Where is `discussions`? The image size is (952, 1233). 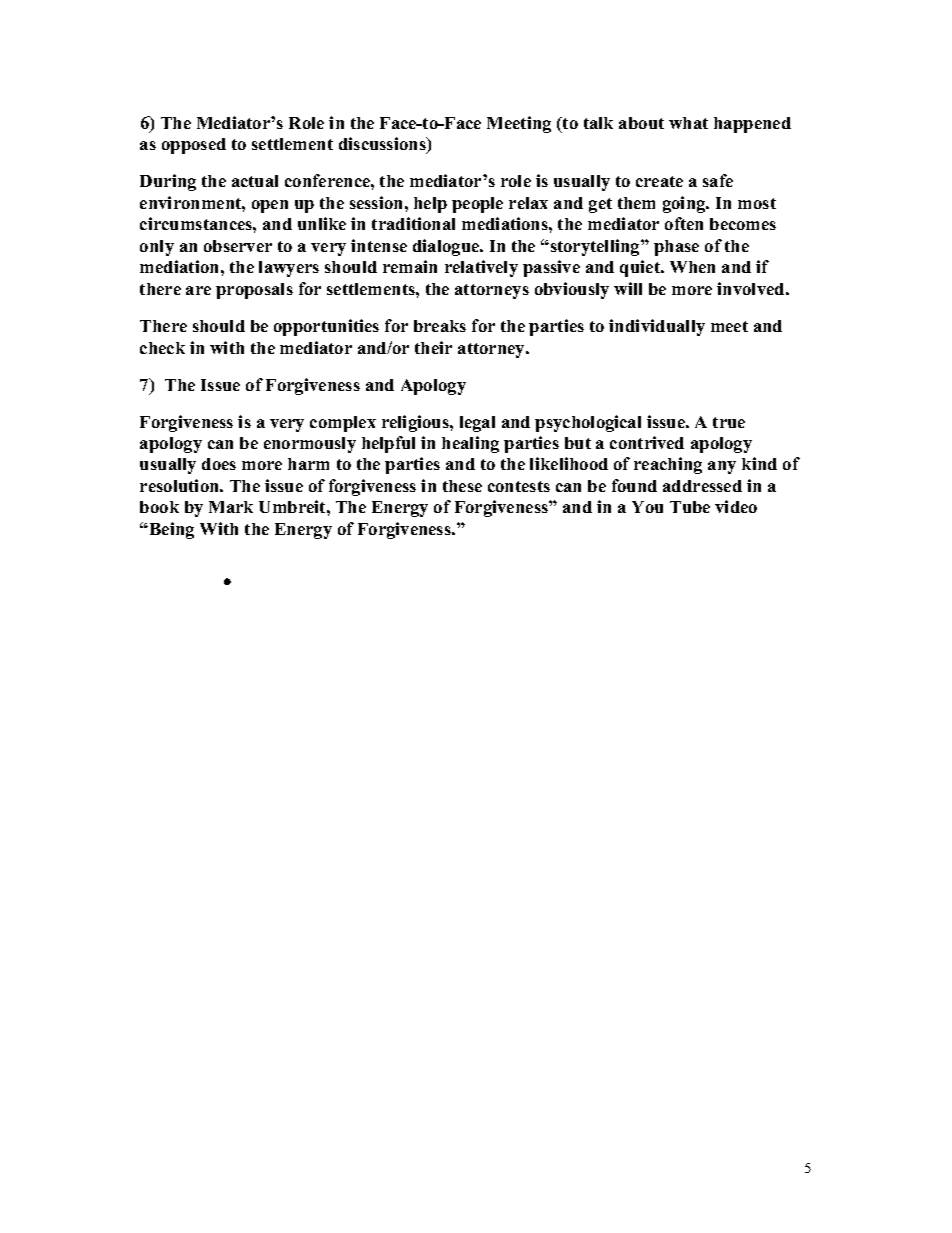 discussions is located at coordinates (383, 145).
